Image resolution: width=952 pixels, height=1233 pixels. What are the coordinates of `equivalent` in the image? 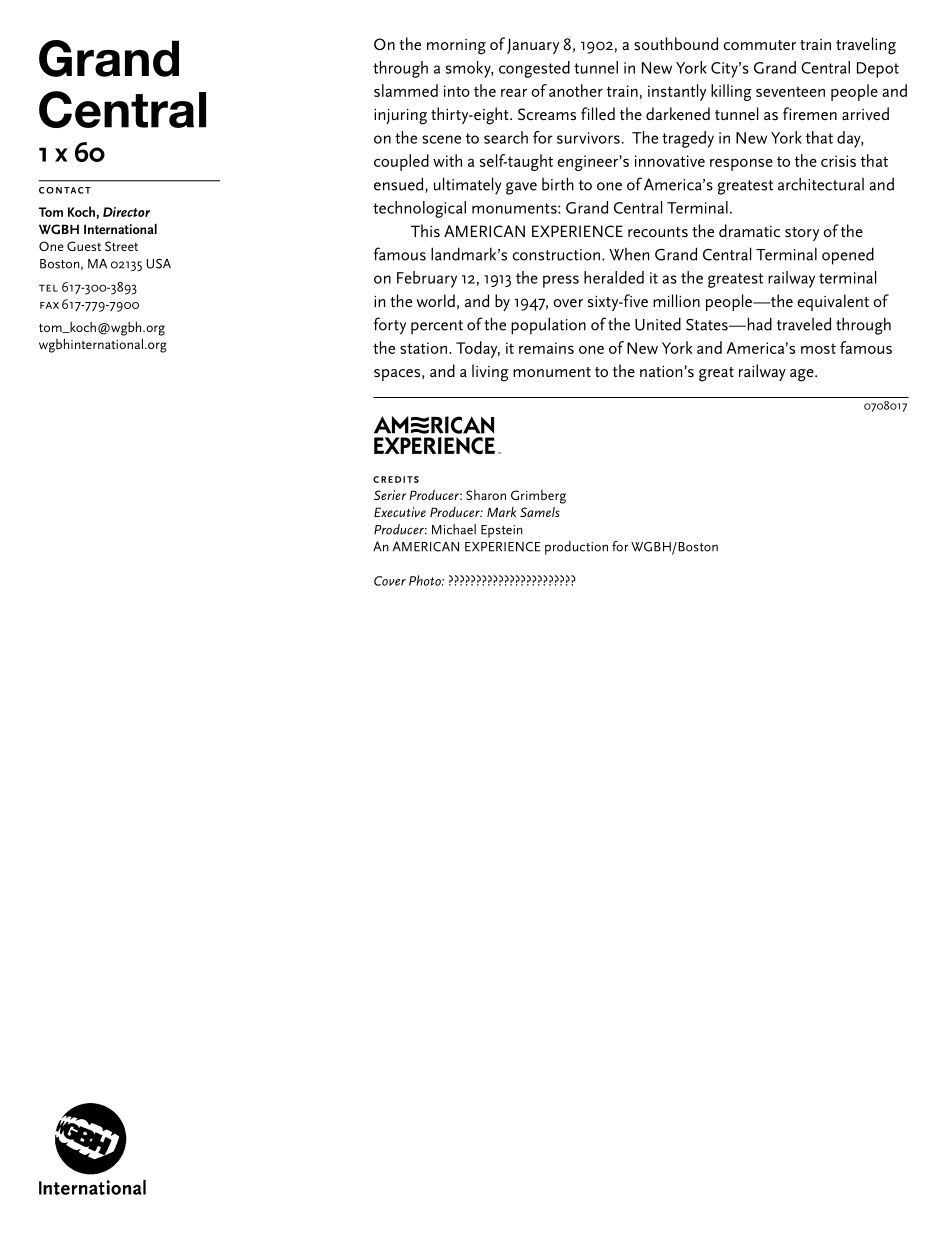 It's located at (833, 302).
